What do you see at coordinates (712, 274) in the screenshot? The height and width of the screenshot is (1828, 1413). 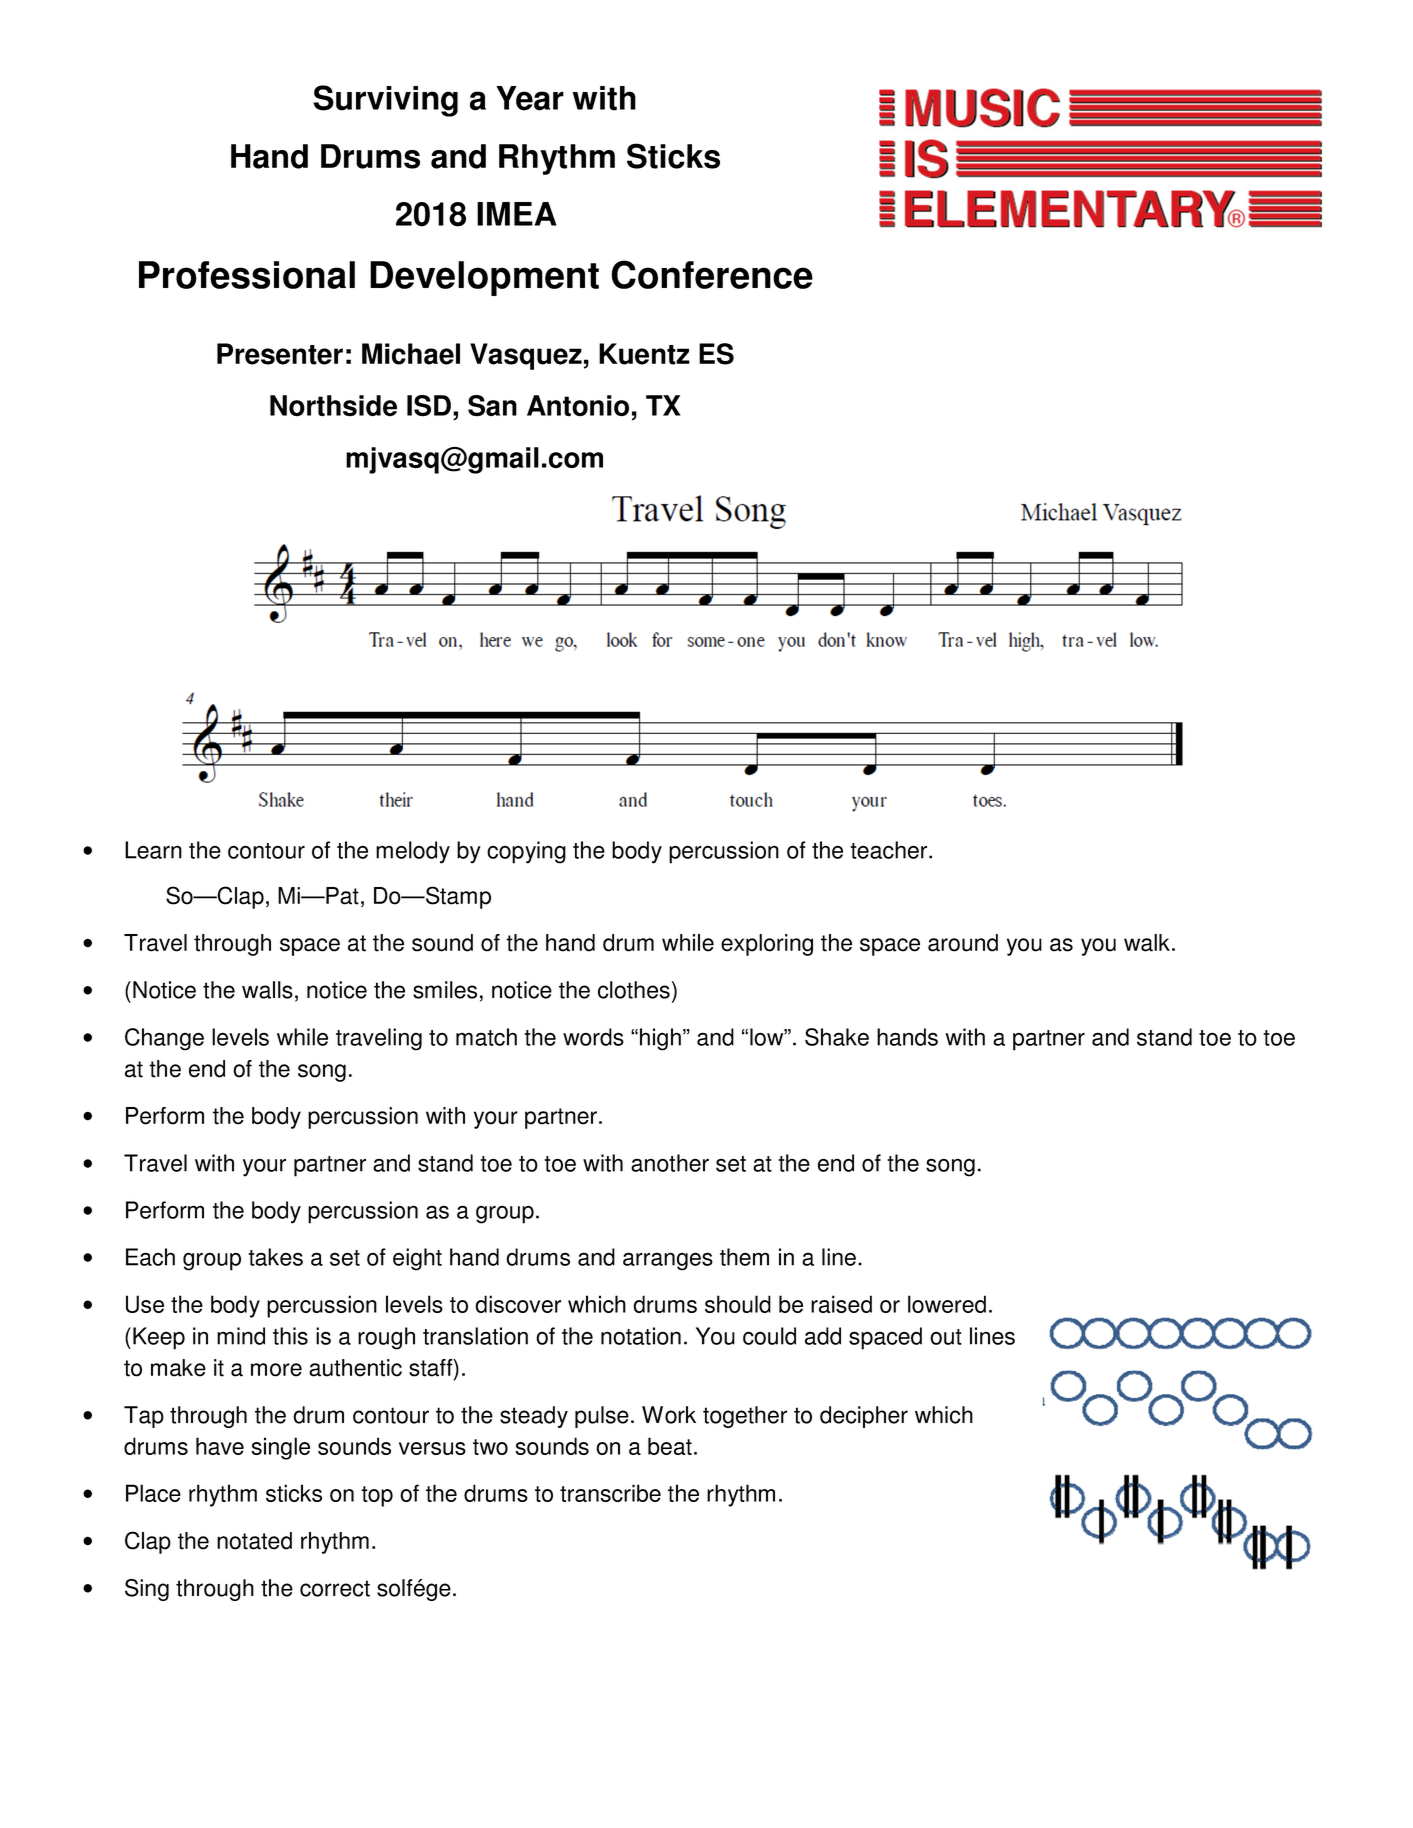 I see `Conference` at bounding box center [712, 274].
